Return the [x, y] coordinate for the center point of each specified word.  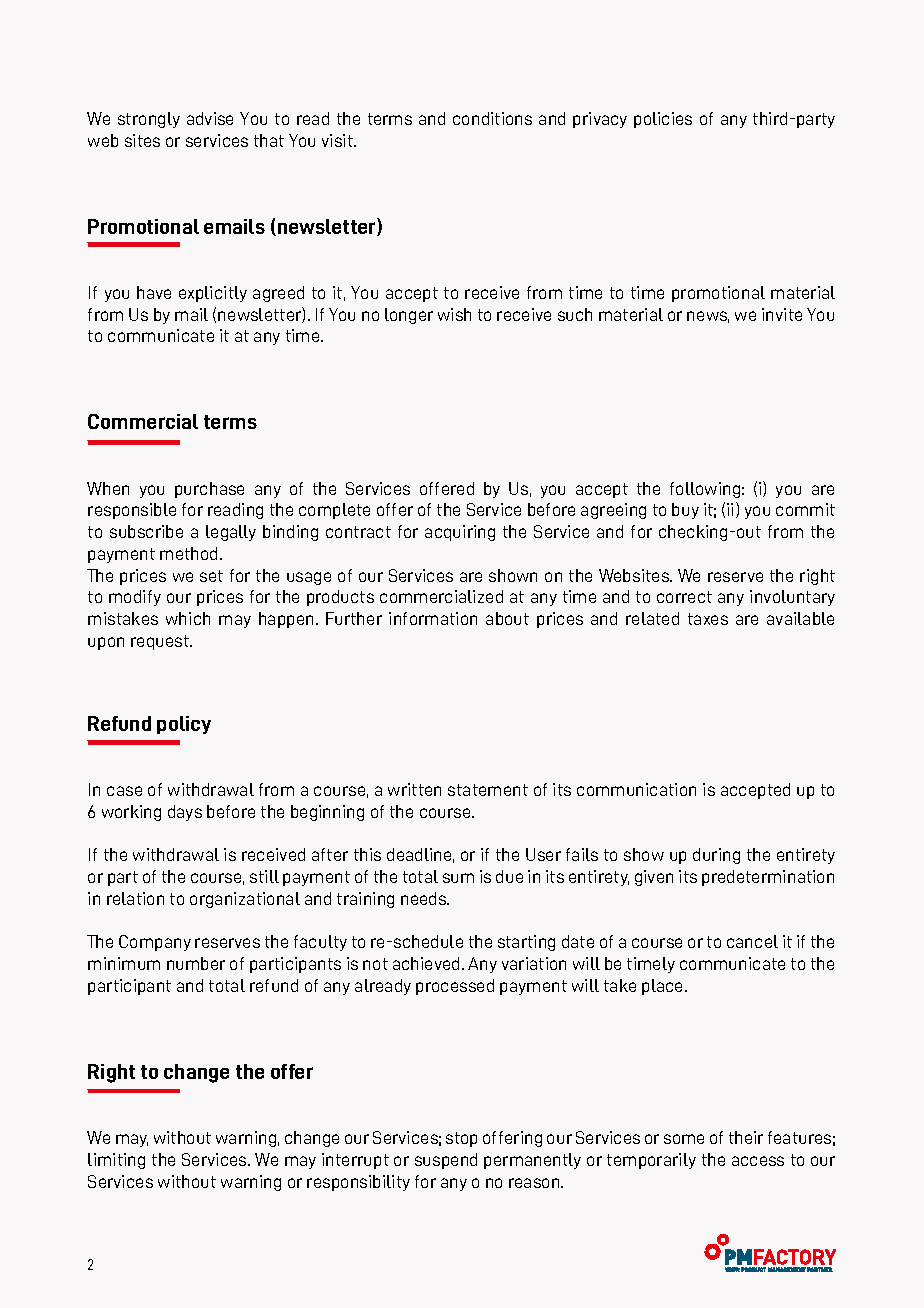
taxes [708, 619]
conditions [492, 118]
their [746, 1137]
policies [663, 120]
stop [461, 1139]
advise [210, 118]
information [433, 618]
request [161, 642]
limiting [116, 1161]
